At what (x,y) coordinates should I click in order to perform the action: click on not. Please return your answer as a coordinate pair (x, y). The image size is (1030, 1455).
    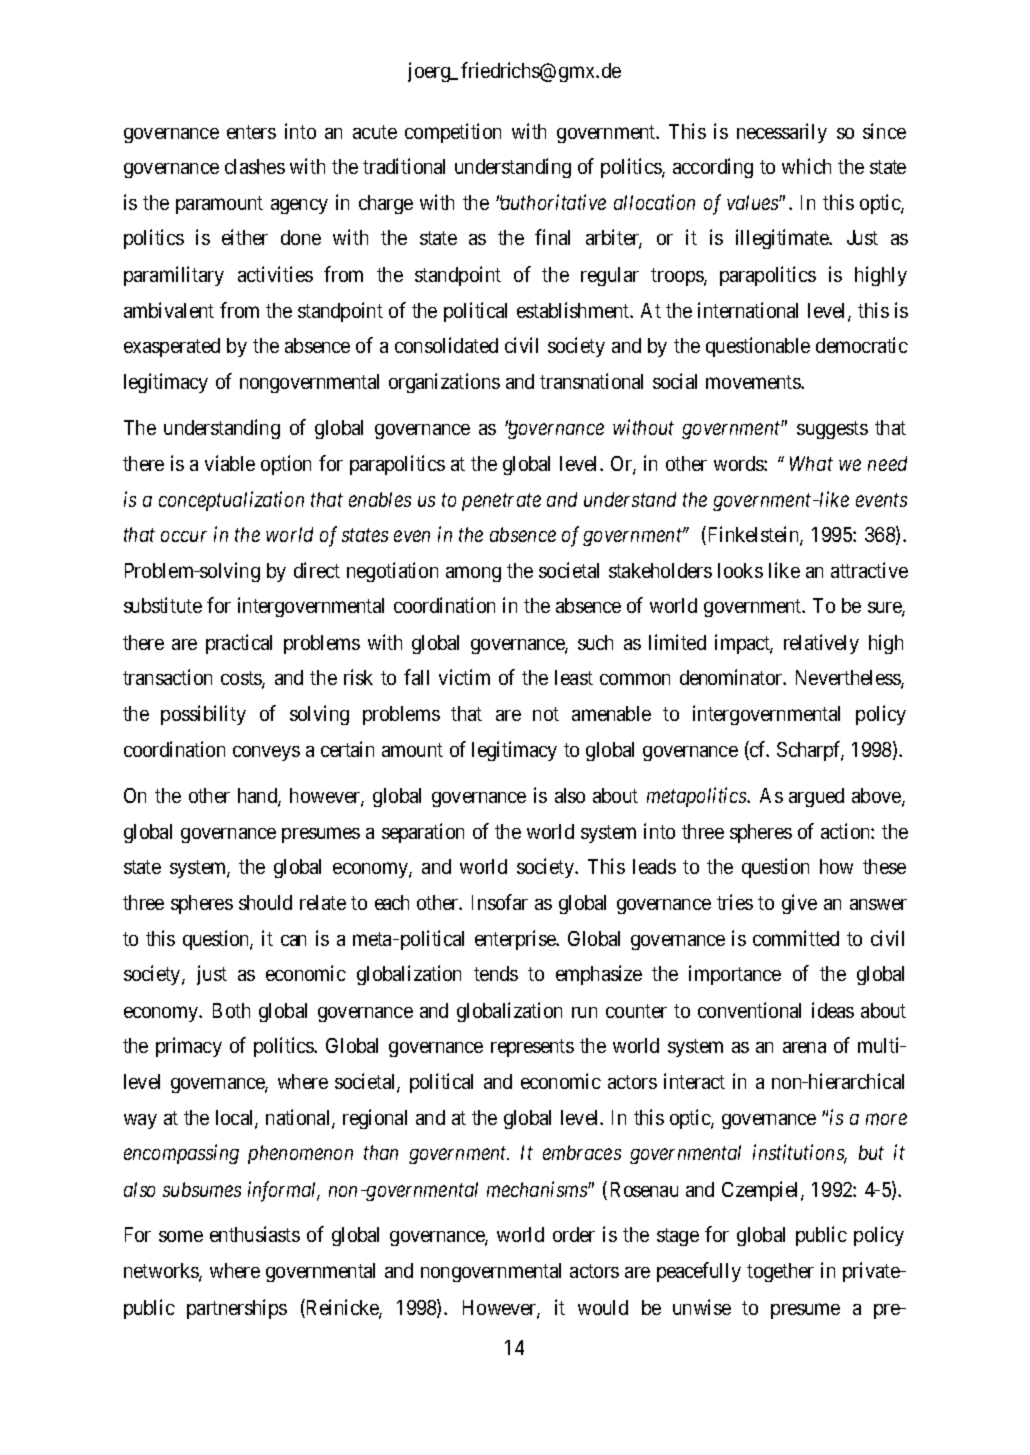
    Looking at the image, I should click on (546, 714).
